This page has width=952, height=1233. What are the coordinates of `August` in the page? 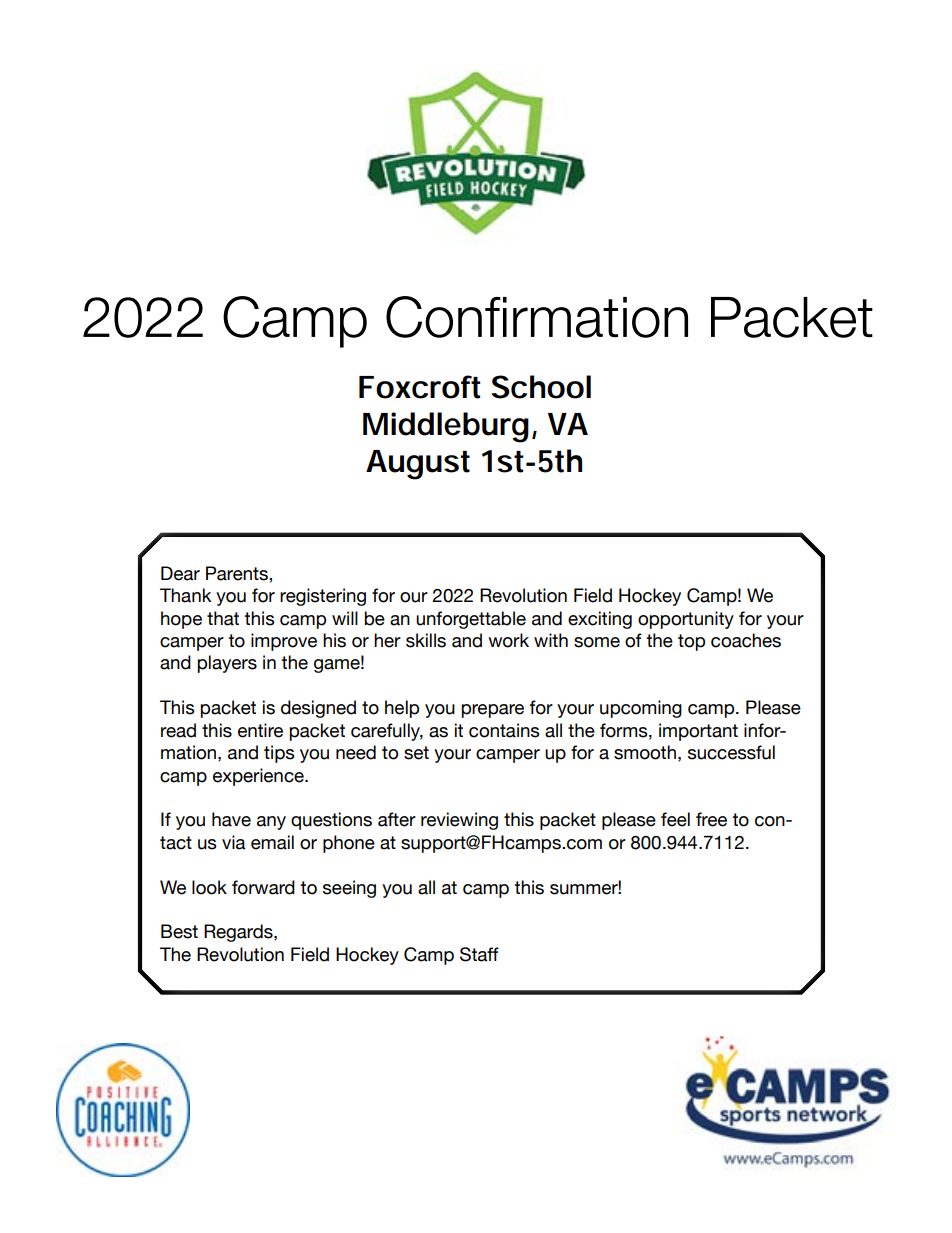 It's located at (418, 465).
